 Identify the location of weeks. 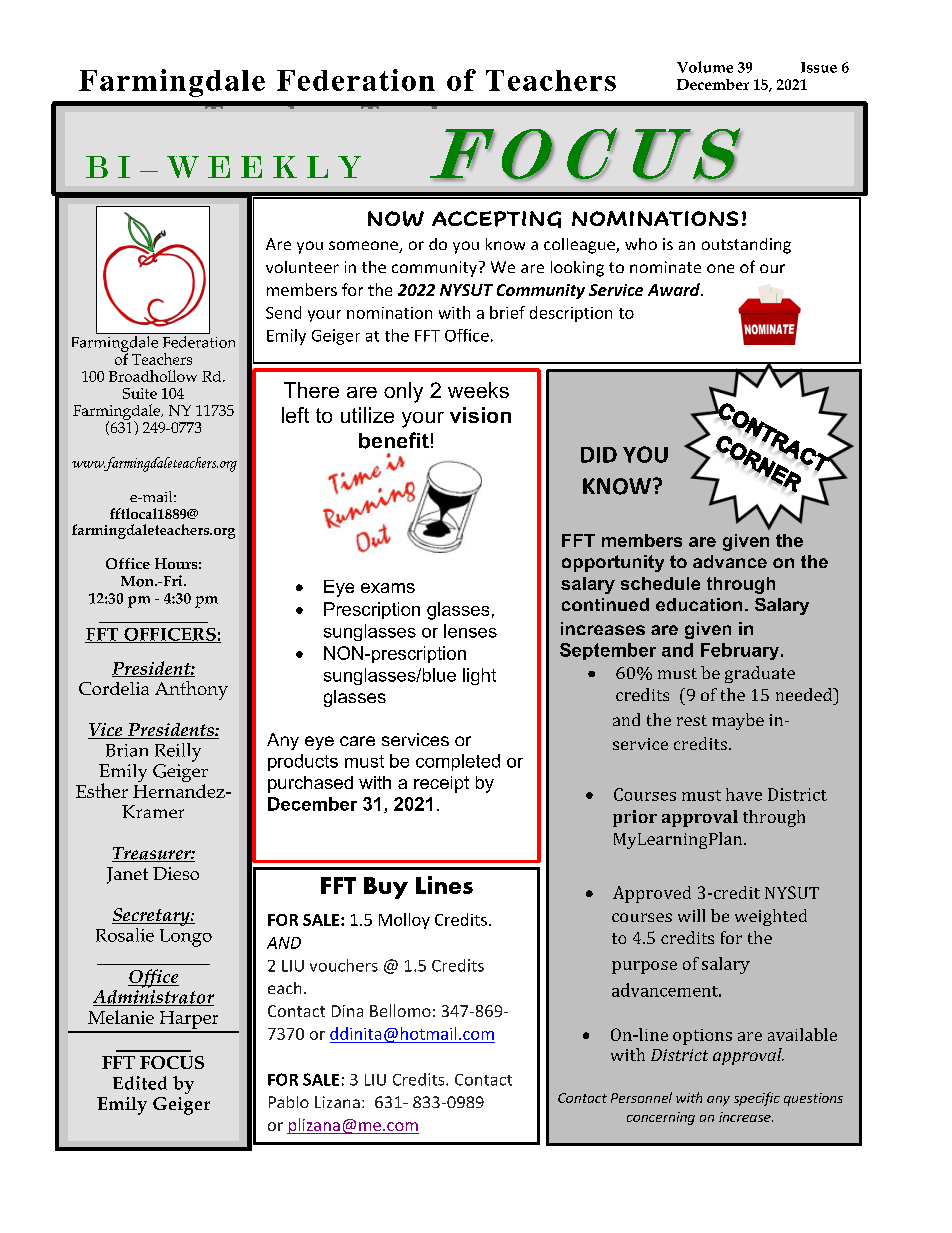
(478, 390).
